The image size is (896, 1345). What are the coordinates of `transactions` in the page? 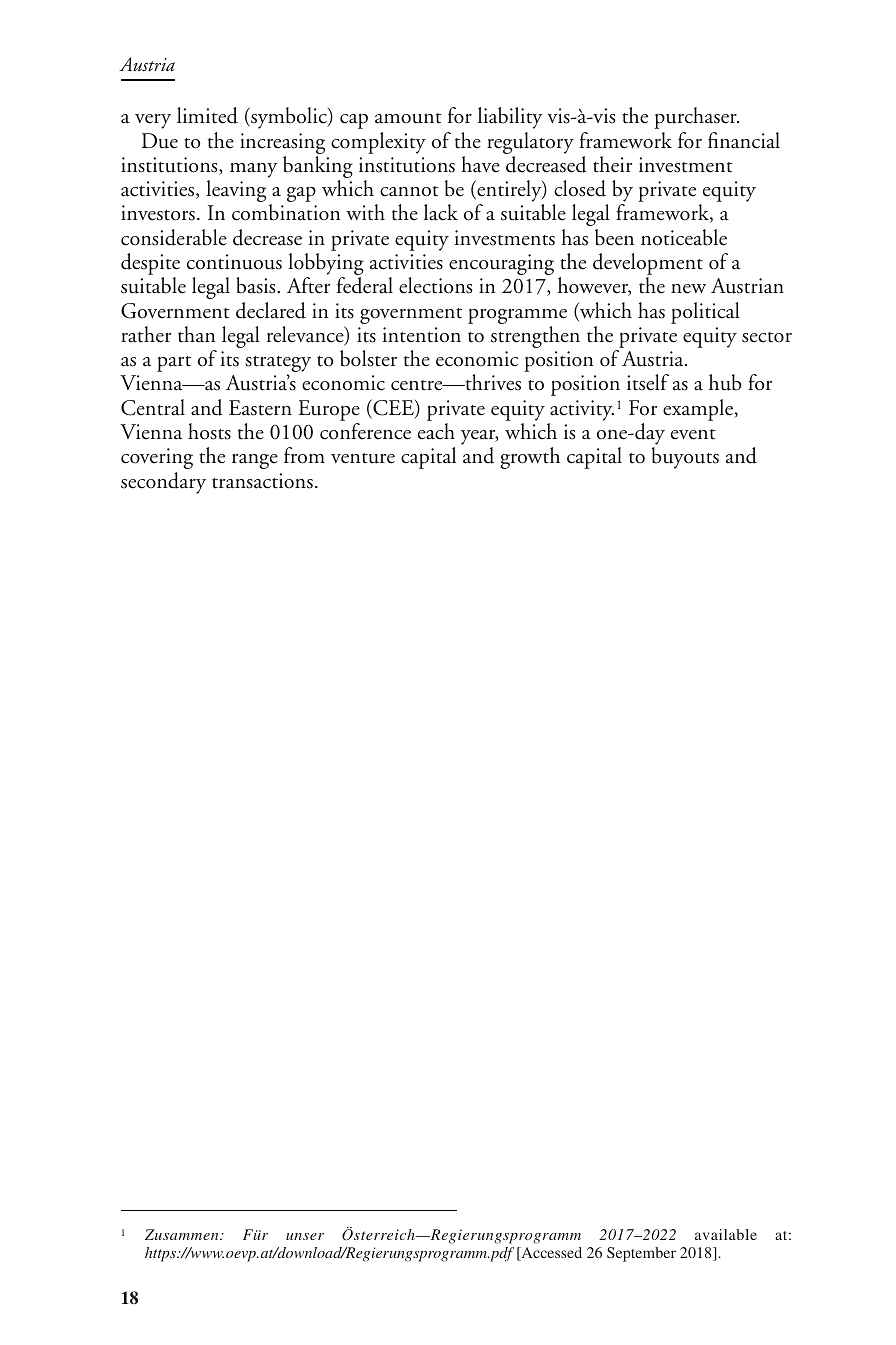 It's located at (262, 481).
